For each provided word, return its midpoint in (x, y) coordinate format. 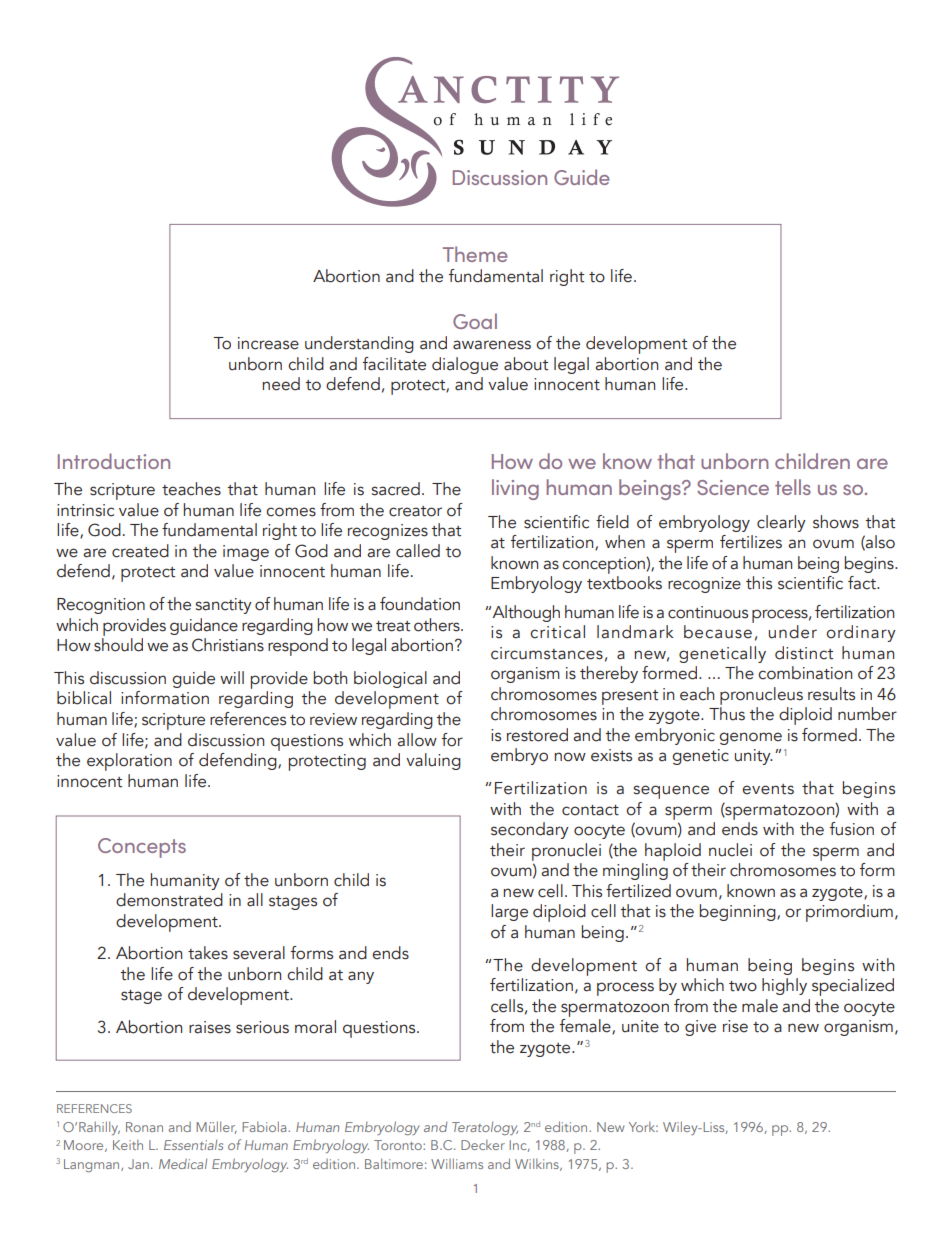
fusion (852, 829)
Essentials (193, 1144)
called (418, 551)
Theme (475, 254)
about (526, 364)
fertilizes (751, 542)
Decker (483, 1144)
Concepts (142, 848)
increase (268, 343)
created (140, 551)
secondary (530, 830)
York (643, 1126)
